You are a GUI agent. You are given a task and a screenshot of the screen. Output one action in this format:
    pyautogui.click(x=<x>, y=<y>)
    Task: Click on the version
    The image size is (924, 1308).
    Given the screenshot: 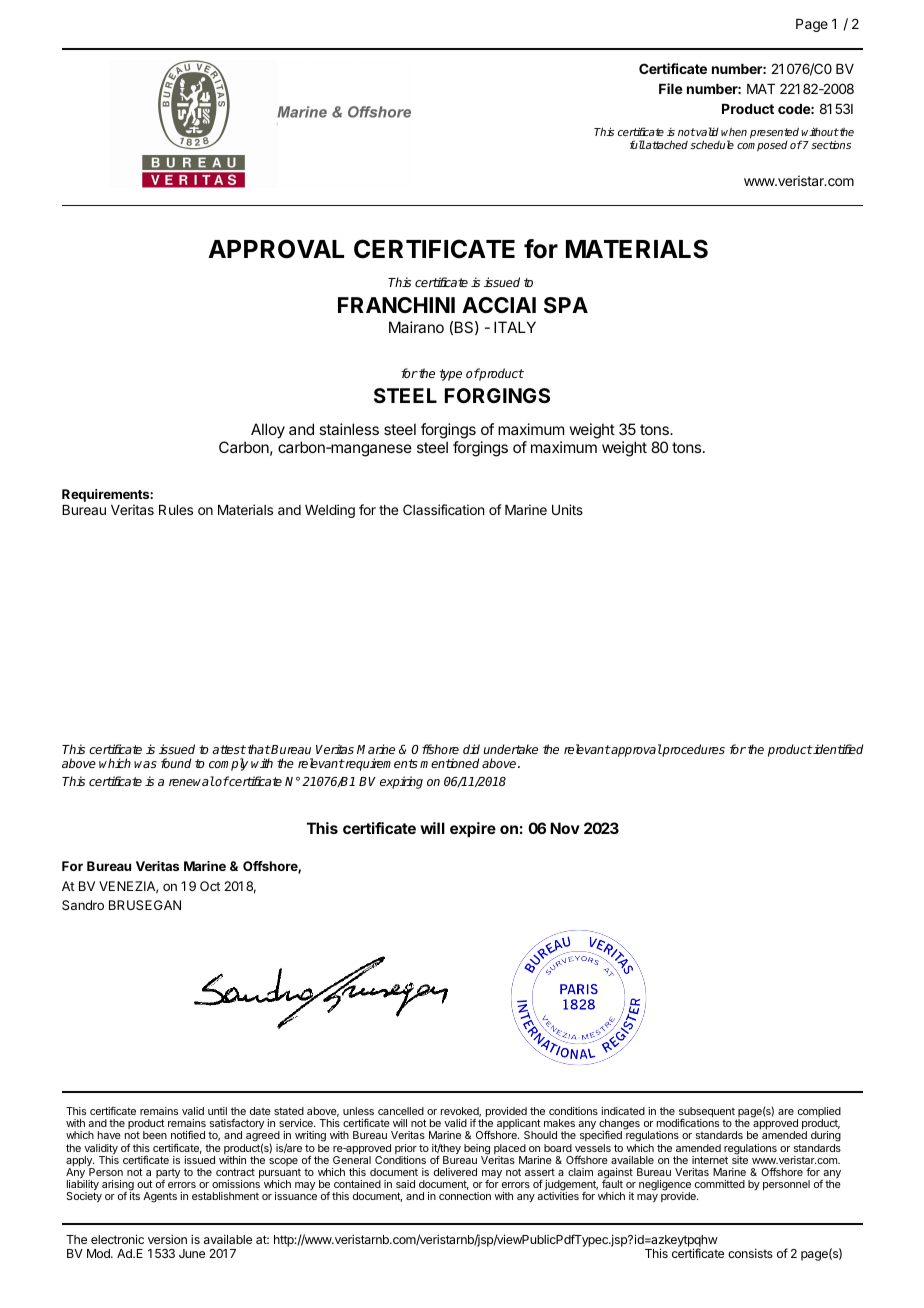 What is the action you would take?
    pyautogui.click(x=167, y=1239)
